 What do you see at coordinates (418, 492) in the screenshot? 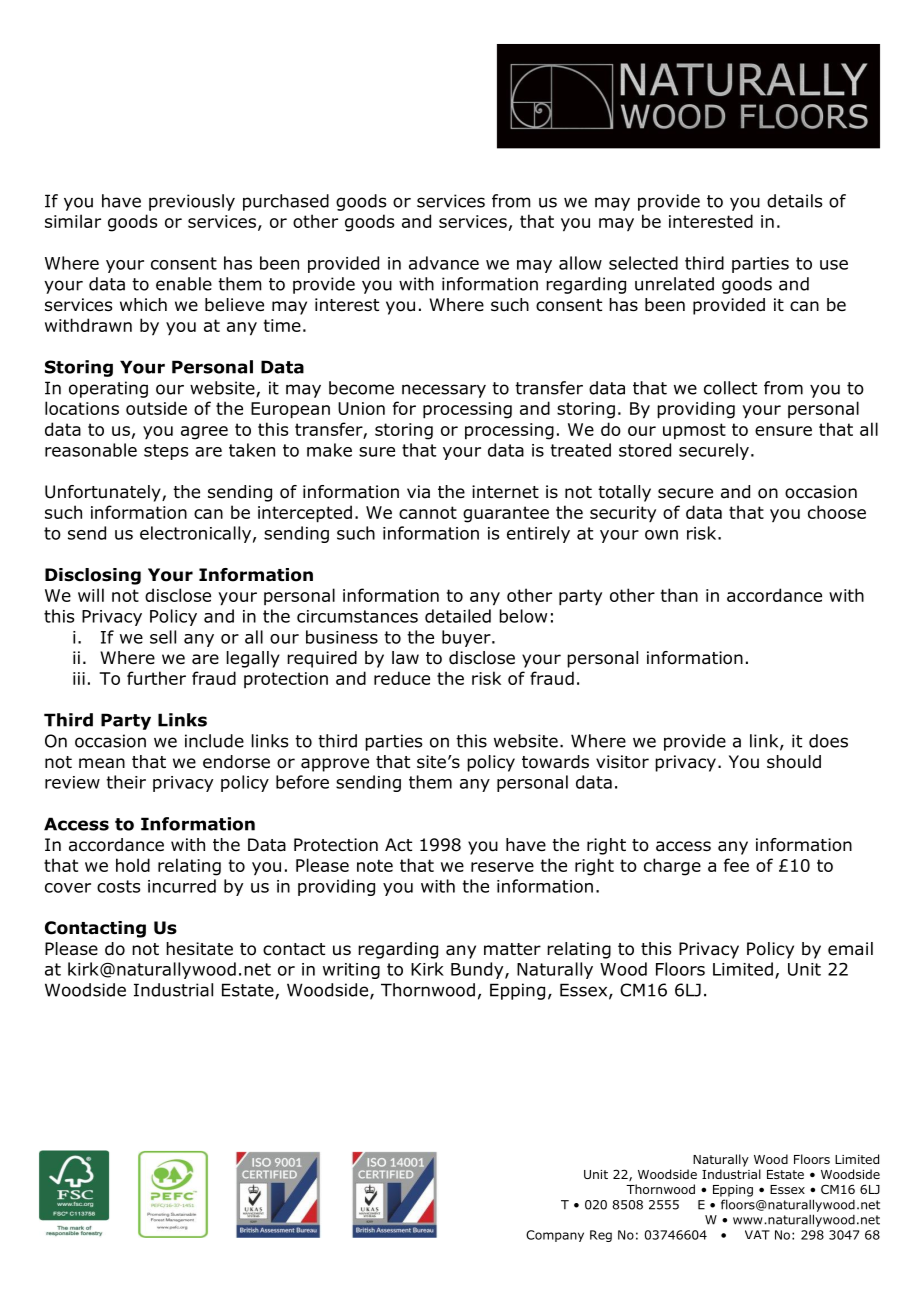
I see `via` at bounding box center [418, 492].
